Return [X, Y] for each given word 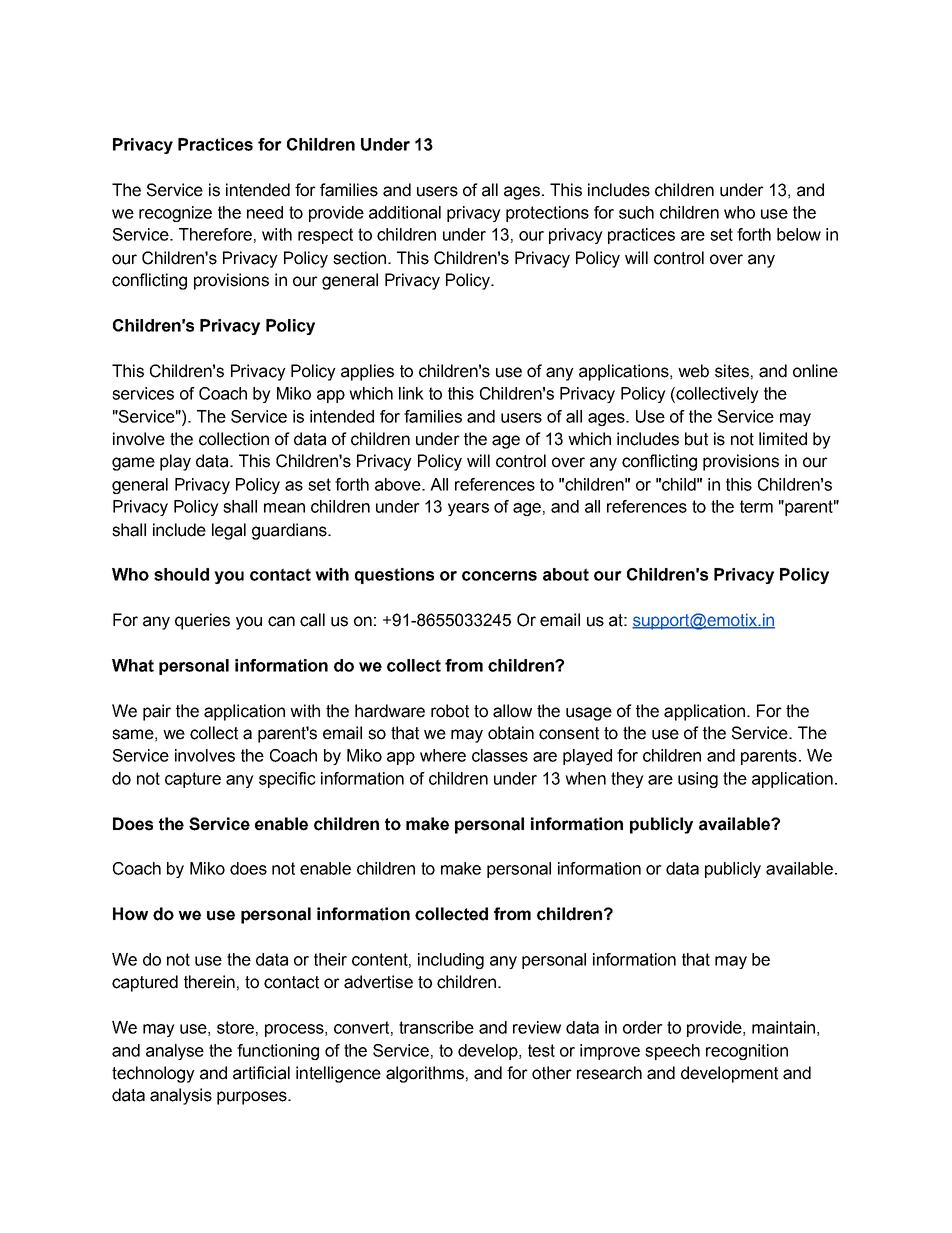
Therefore [215, 234]
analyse [175, 1052]
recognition [747, 1052]
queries [202, 621]
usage [589, 714]
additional [405, 212]
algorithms [425, 1074]
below [799, 234]
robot [450, 711]
